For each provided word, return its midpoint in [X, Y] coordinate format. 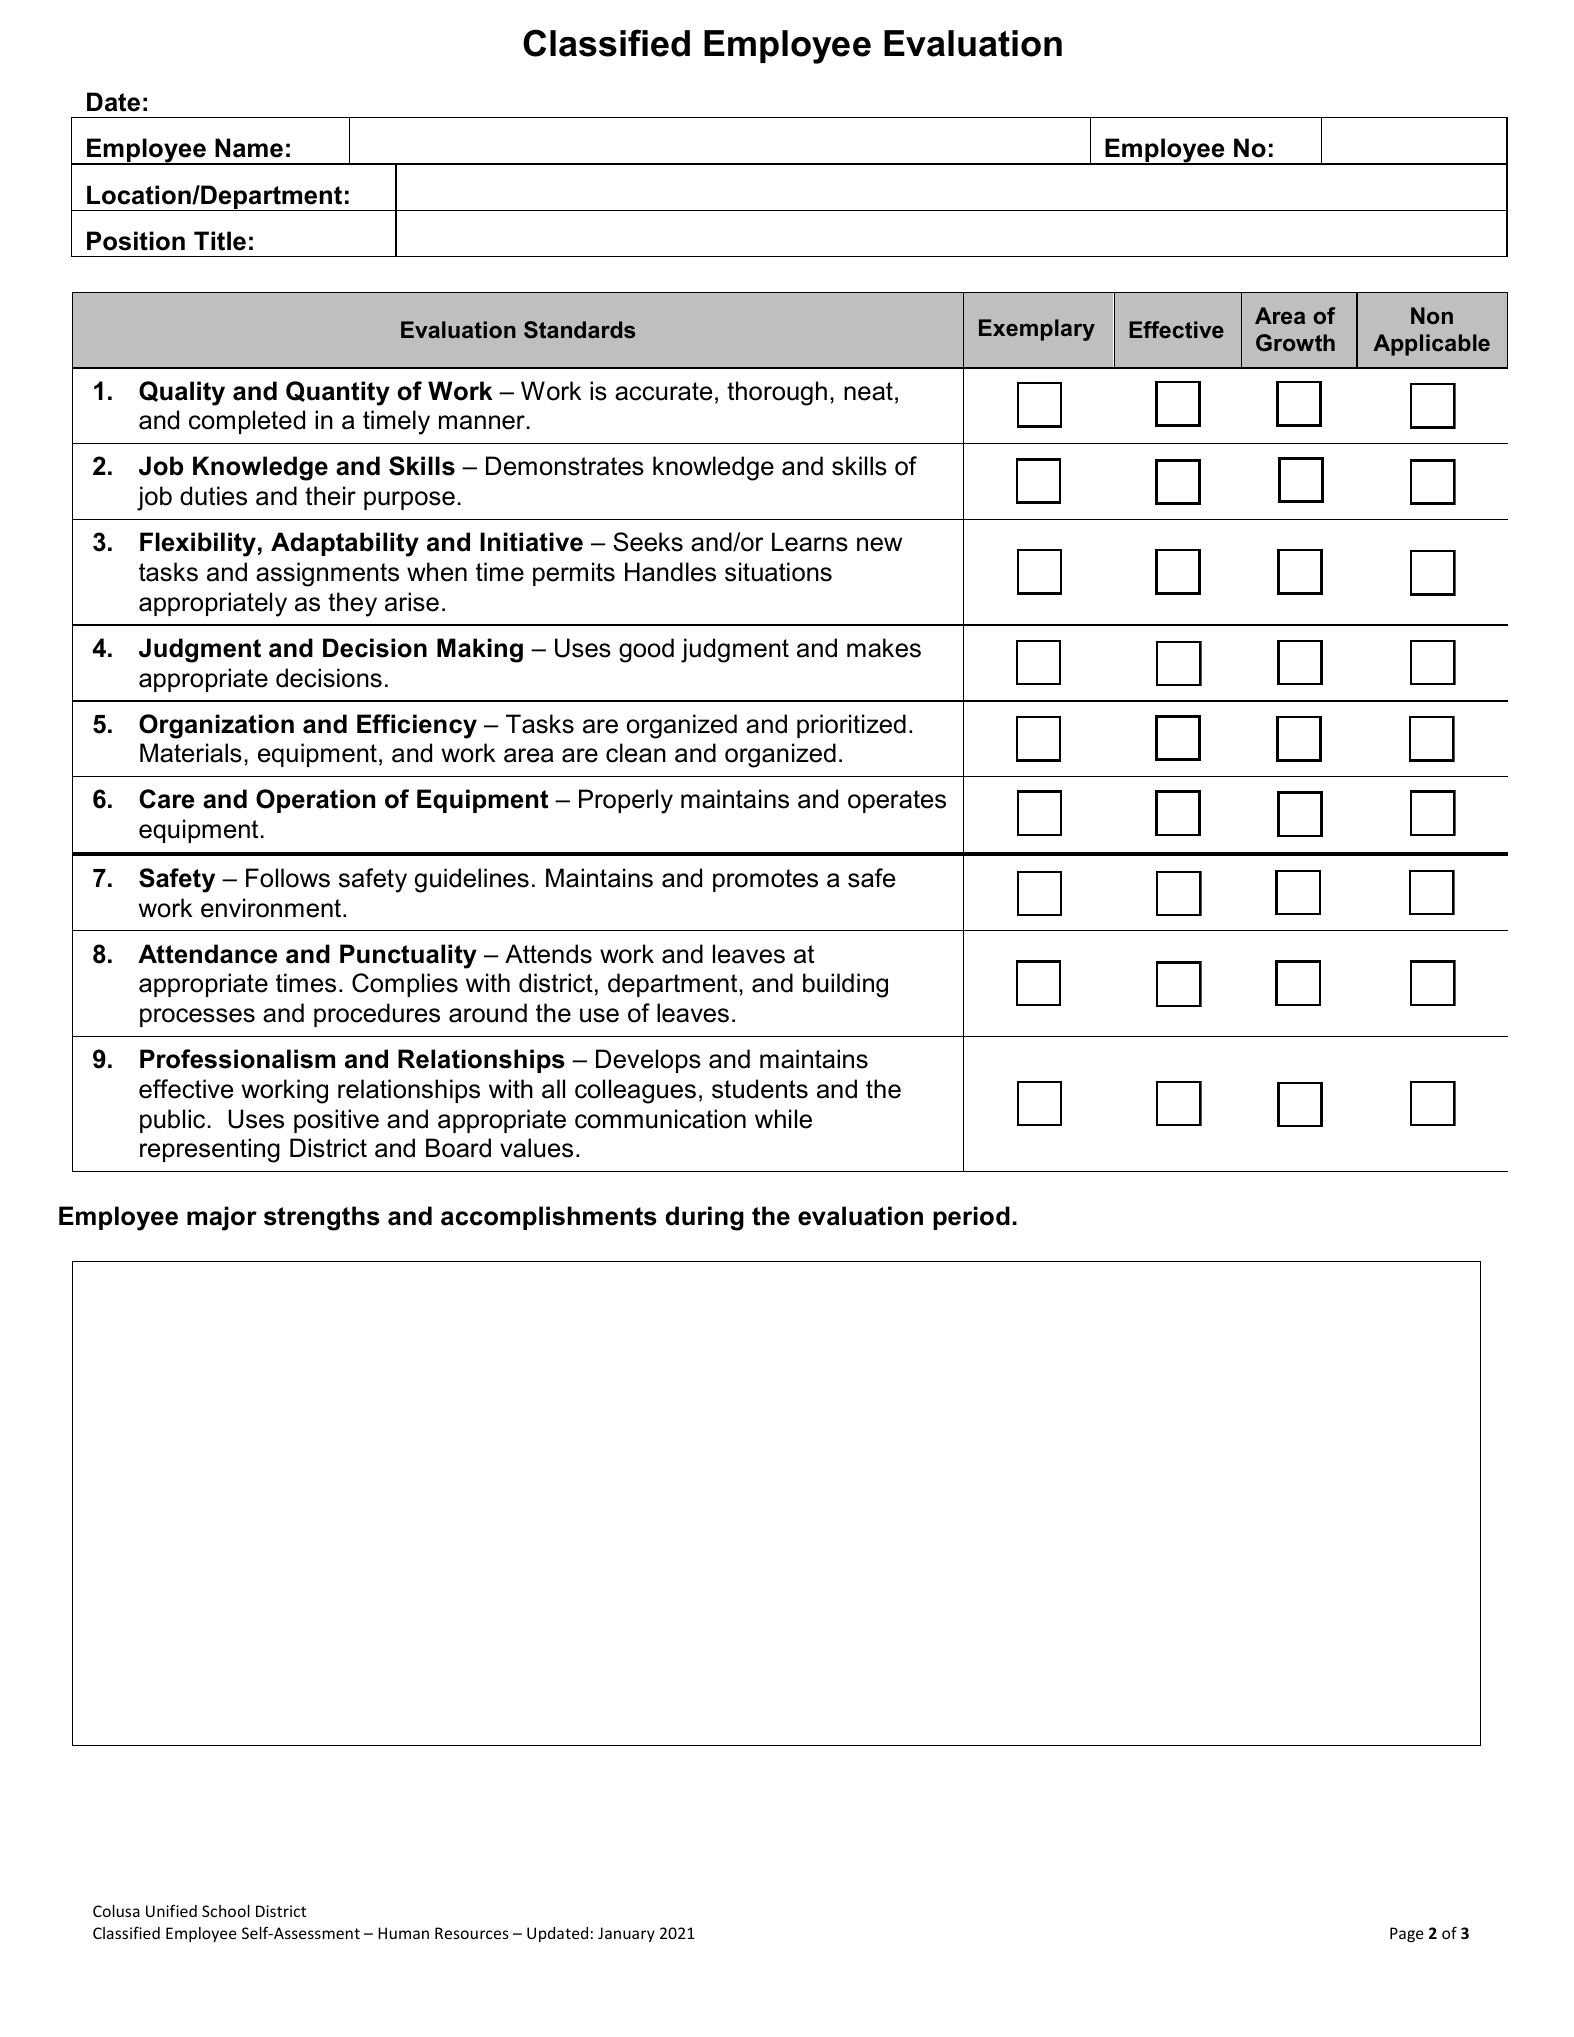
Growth [1295, 343]
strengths [322, 1218]
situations [778, 572]
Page [1407, 1934]
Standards [579, 330]
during [705, 1218]
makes [884, 648]
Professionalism [237, 1059]
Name [249, 148]
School [226, 1911]
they [352, 604]
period [971, 1218]
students [760, 1089]
